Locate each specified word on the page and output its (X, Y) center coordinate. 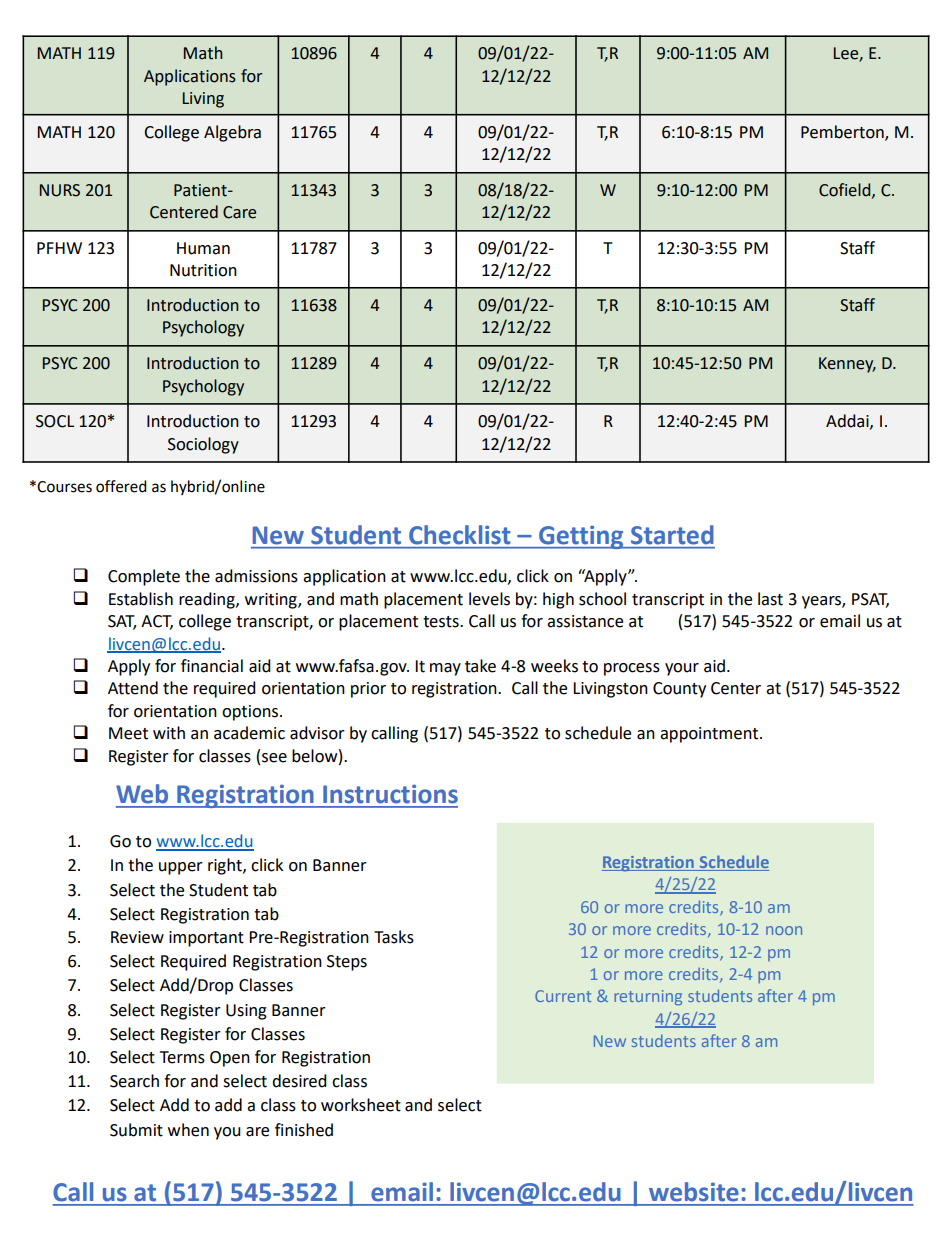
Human (203, 248)
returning (648, 998)
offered (121, 486)
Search (134, 1081)
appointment (710, 735)
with (169, 733)
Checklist (459, 534)
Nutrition (203, 270)
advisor (317, 733)
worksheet (361, 1105)
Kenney (847, 365)
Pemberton (843, 132)
